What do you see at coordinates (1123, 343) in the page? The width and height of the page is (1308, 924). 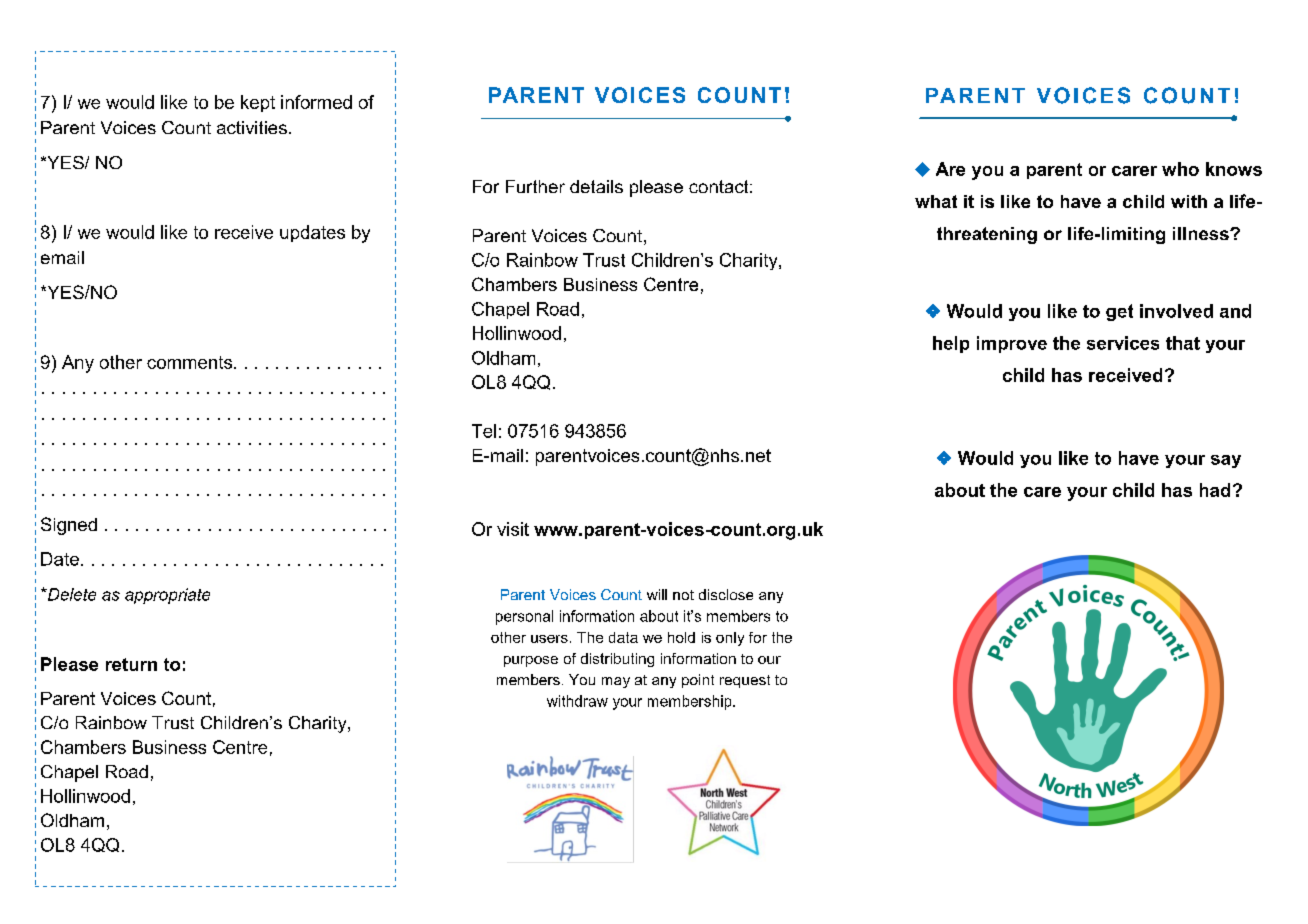 I see `services` at bounding box center [1123, 343].
